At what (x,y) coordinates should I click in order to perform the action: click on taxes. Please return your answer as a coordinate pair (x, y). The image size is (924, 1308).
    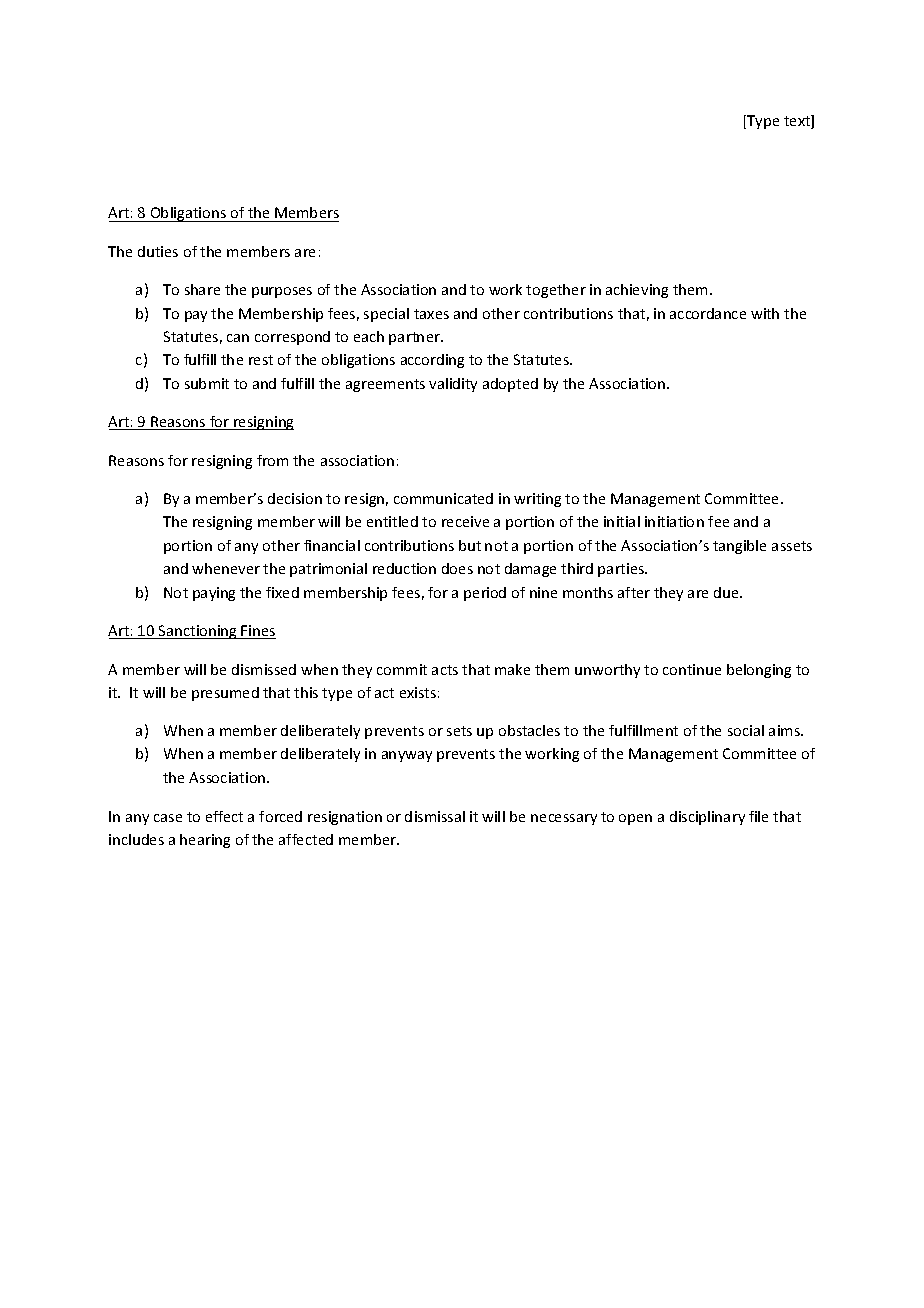
    Looking at the image, I should click on (431, 314).
